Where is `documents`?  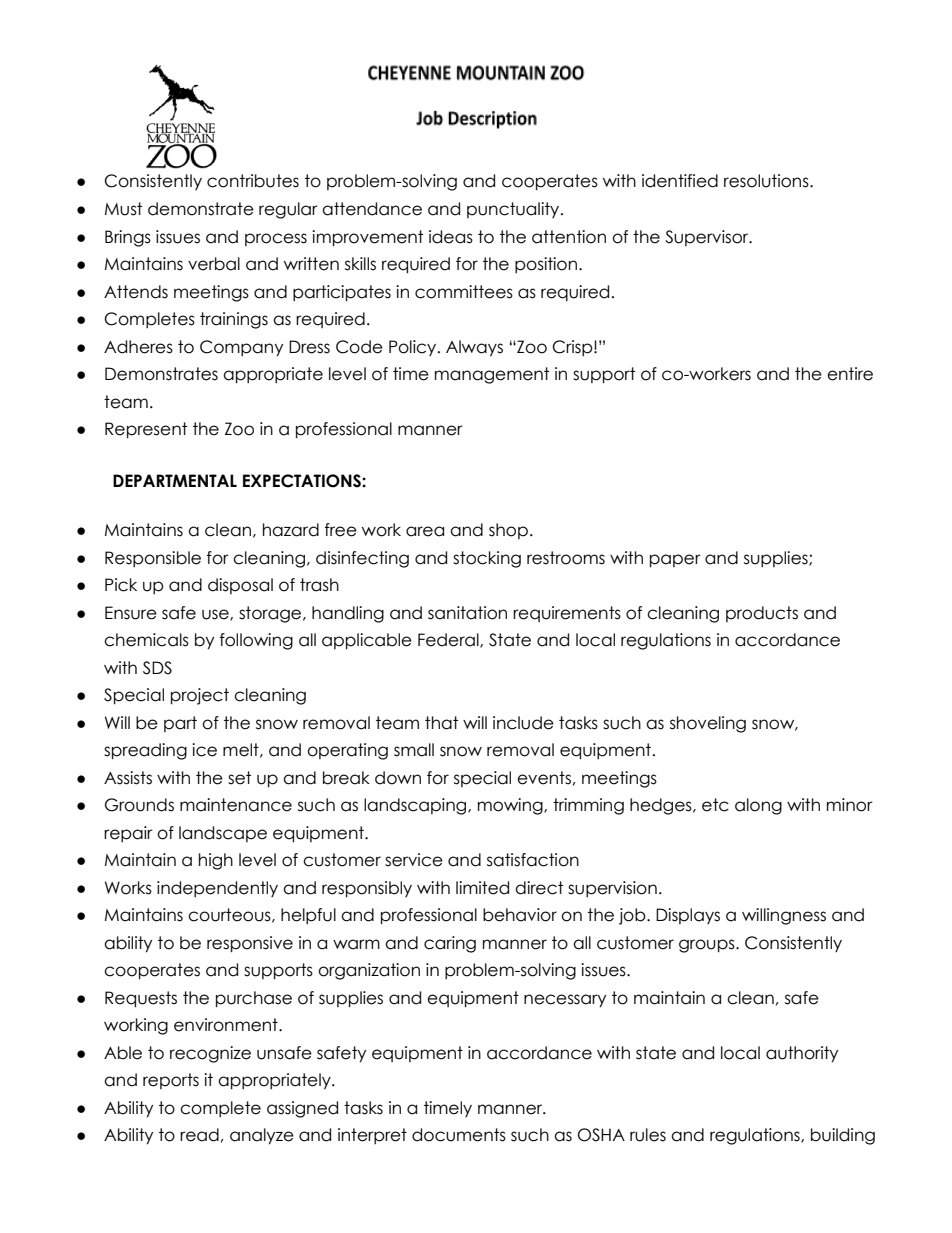 documents is located at coordinates (459, 1135).
